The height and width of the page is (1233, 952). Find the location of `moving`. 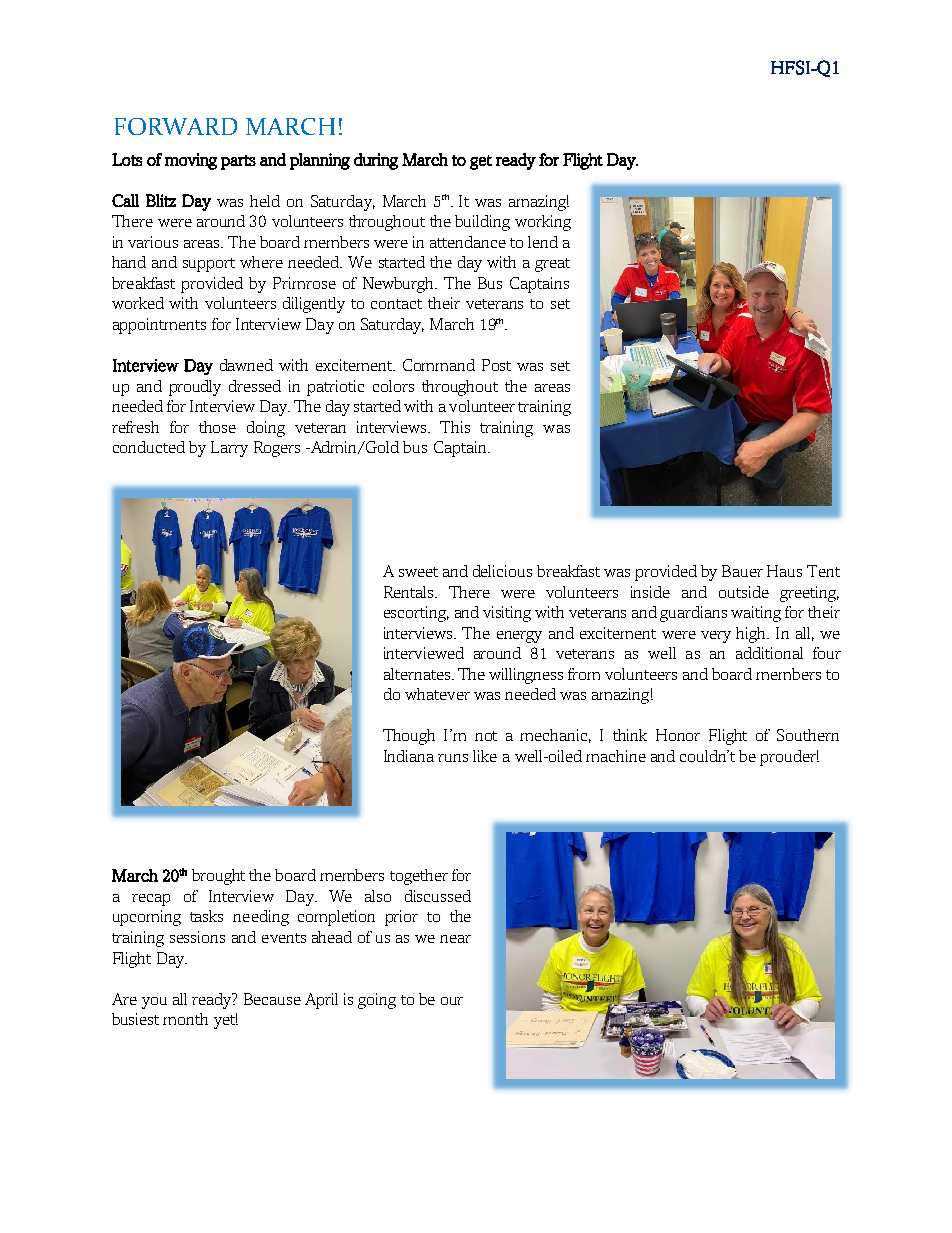

moving is located at coordinates (191, 161).
